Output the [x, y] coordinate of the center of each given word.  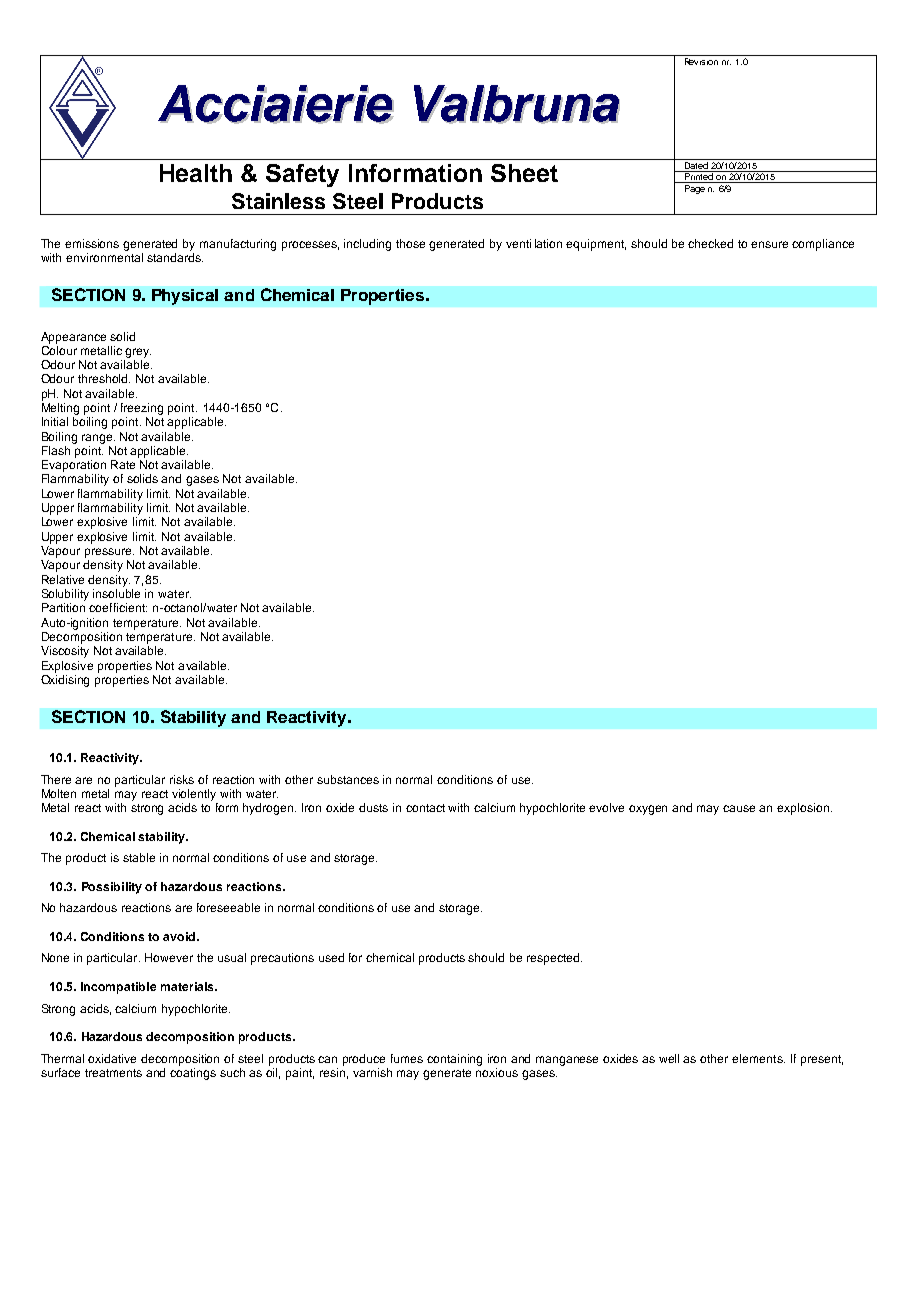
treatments [113, 1073]
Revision [701, 60]
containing [454, 1060]
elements [758, 1058]
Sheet [524, 173]
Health [196, 173]
